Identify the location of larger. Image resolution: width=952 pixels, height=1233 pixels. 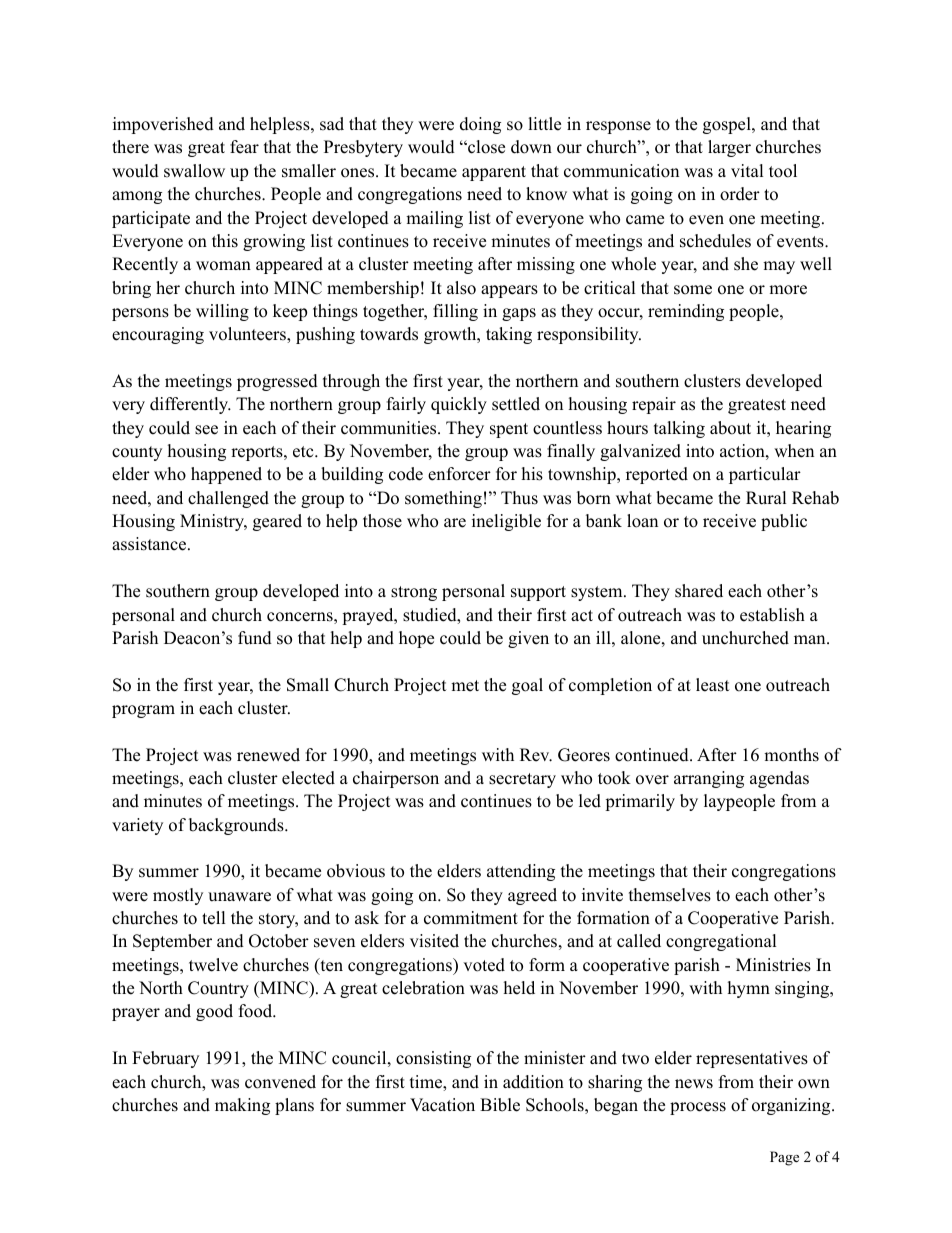
(729, 148).
